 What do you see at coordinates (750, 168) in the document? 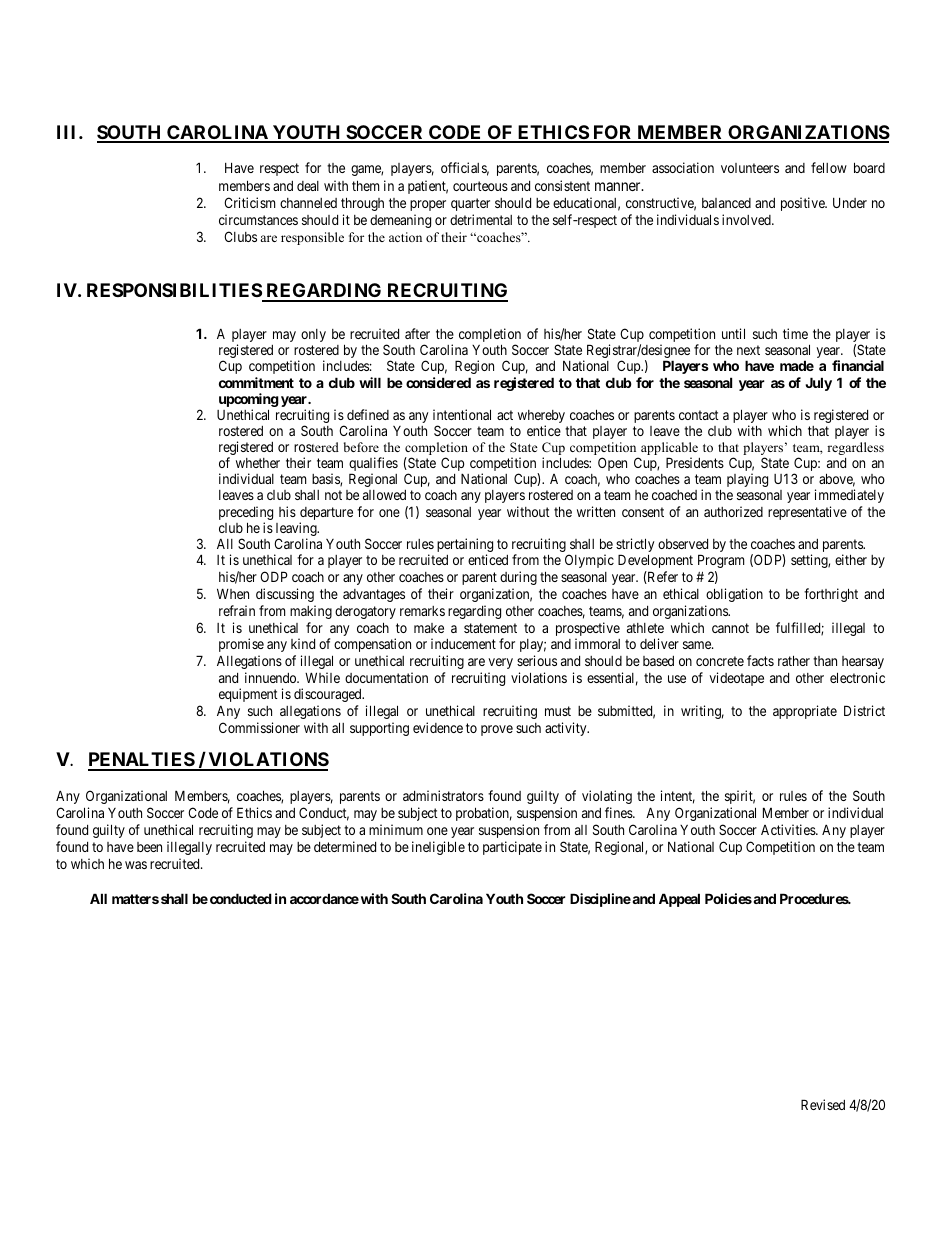
I see `volunteers` at bounding box center [750, 168].
